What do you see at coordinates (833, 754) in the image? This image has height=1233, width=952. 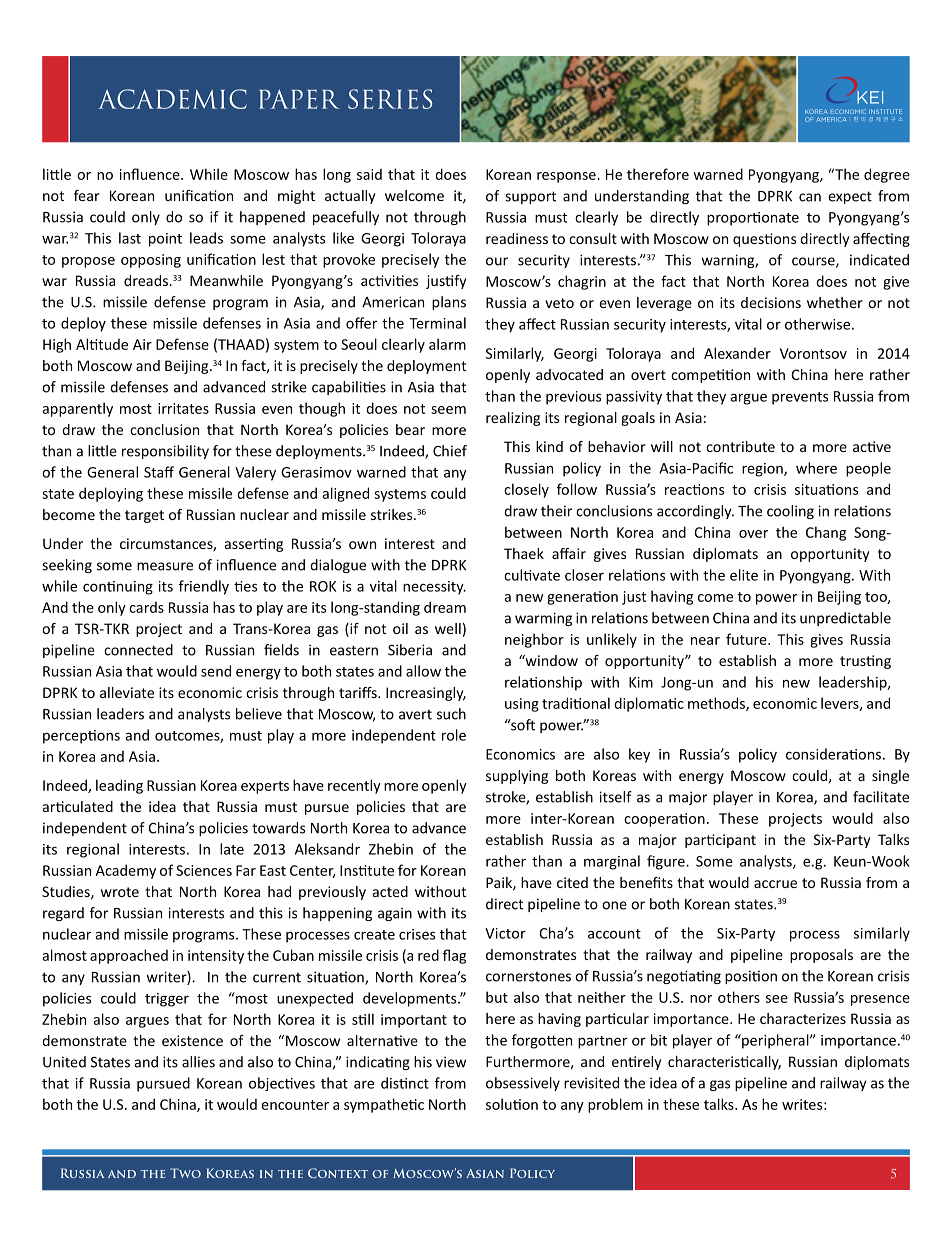 I see `considerations` at bounding box center [833, 754].
